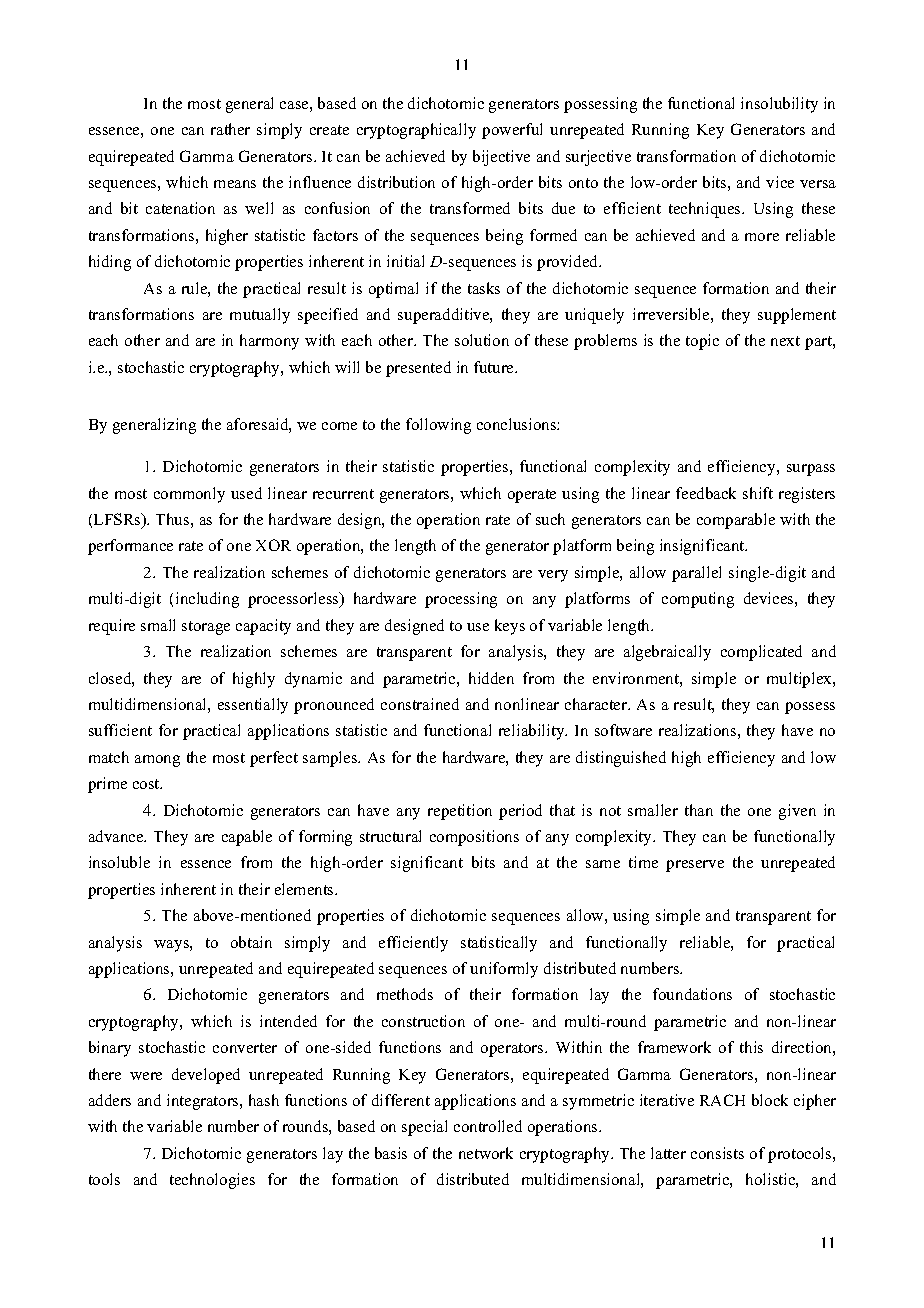 The image size is (924, 1308). What do you see at coordinates (189, 495) in the screenshot?
I see `commonly` at bounding box center [189, 495].
